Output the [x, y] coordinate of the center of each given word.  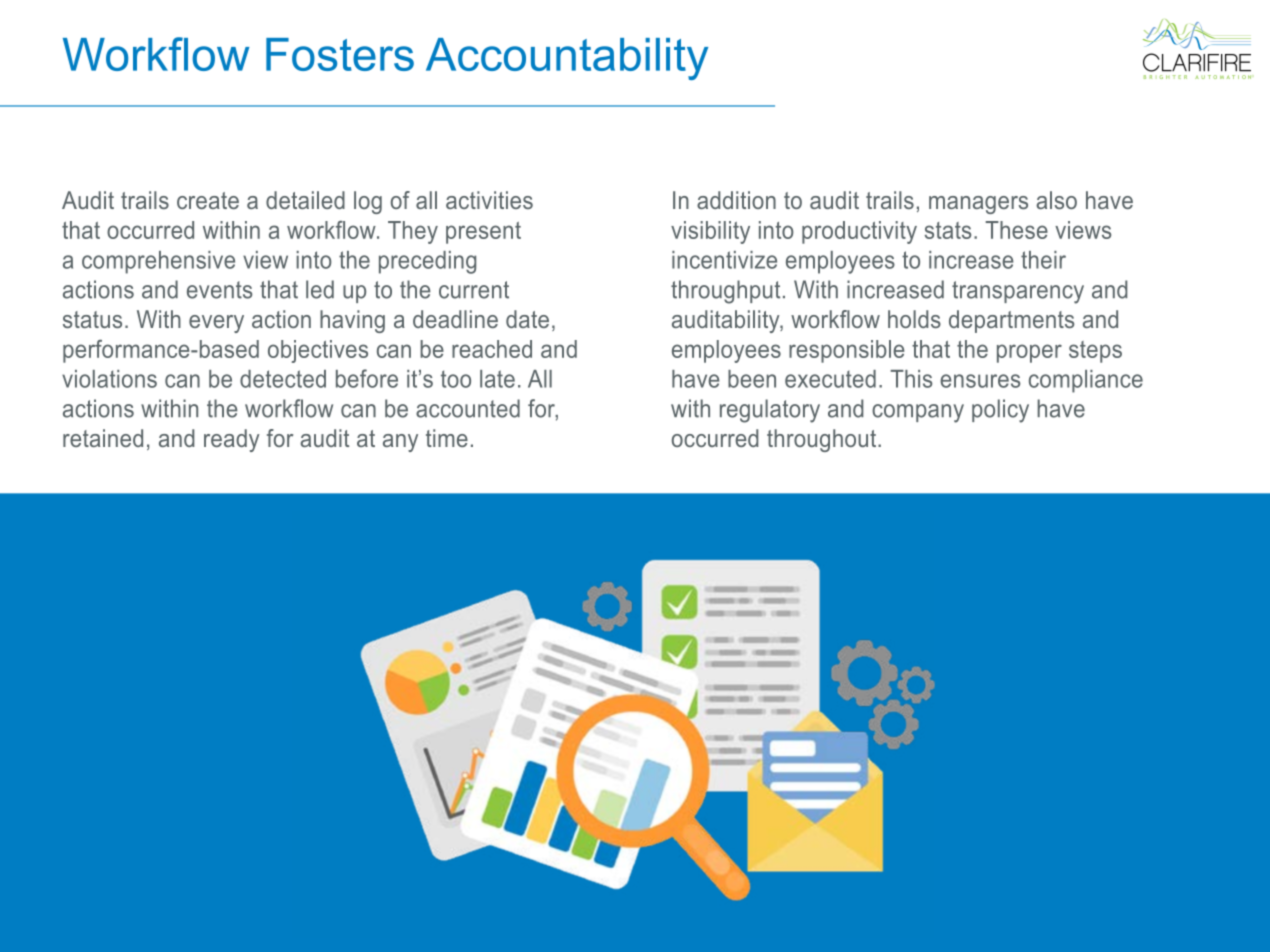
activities [489, 200]
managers [978, 205]
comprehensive [158, 262]
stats [948, 230]
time [447, 438]
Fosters [340, 54]
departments [1011, 321]
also [1056, 200]
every [216, 324]
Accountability [567, 59]
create [208, 200]
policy [1000, 411]
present [483, 233]
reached [492, 349]
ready [231, 440]
